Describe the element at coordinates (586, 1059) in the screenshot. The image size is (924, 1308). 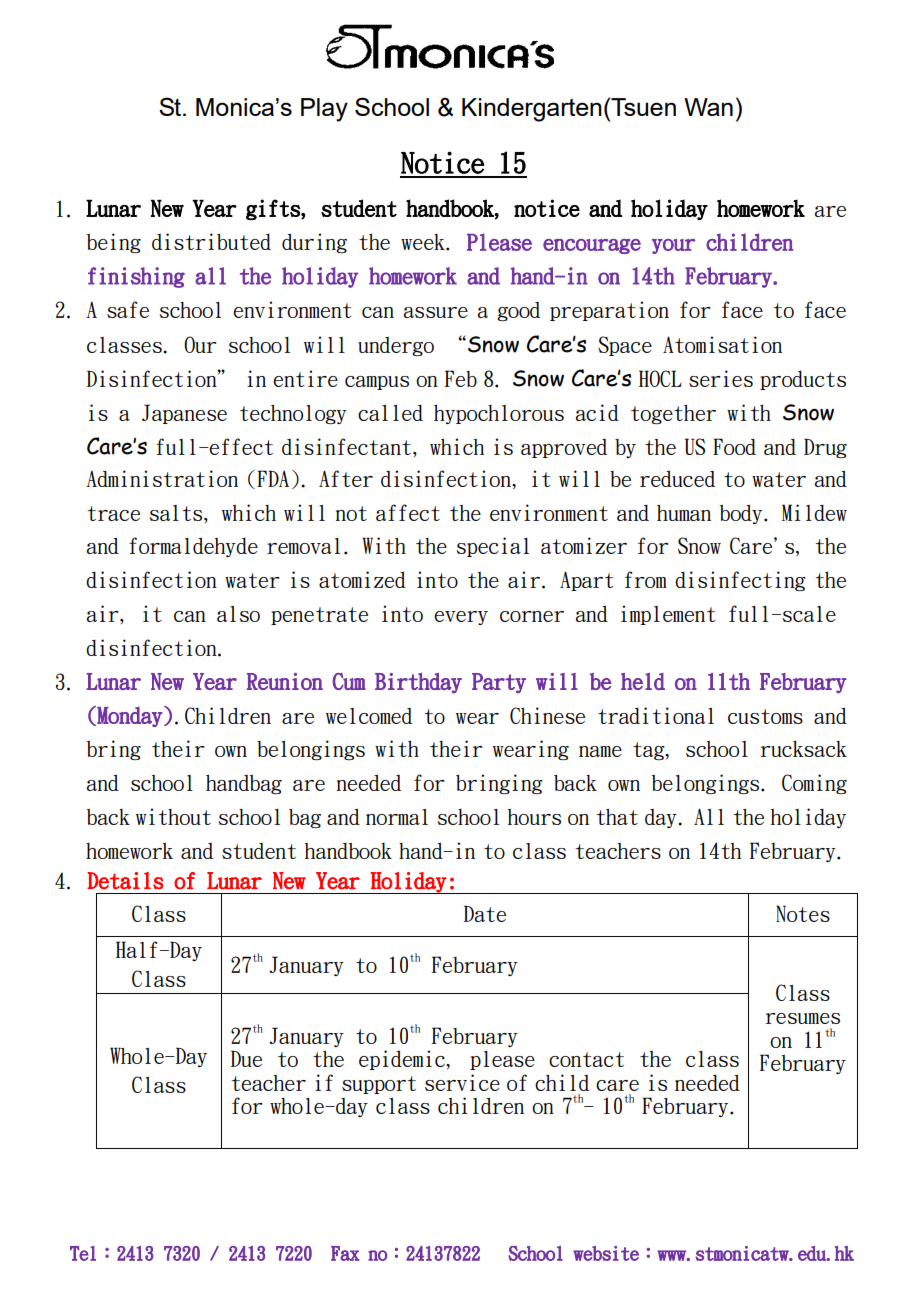
I see `contact` at that location.
